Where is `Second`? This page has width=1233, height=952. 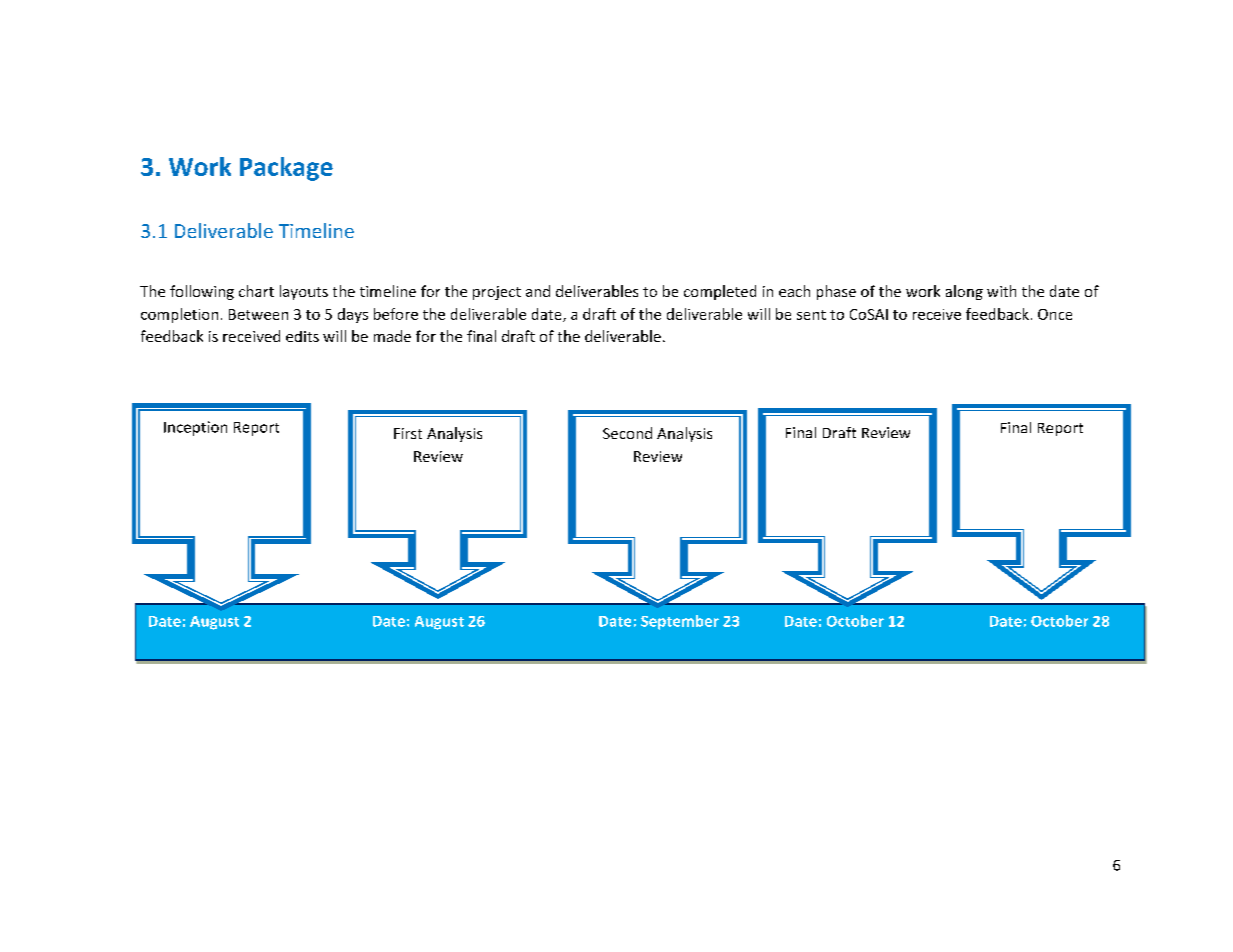 Second is located at coordinates (627, 433).
